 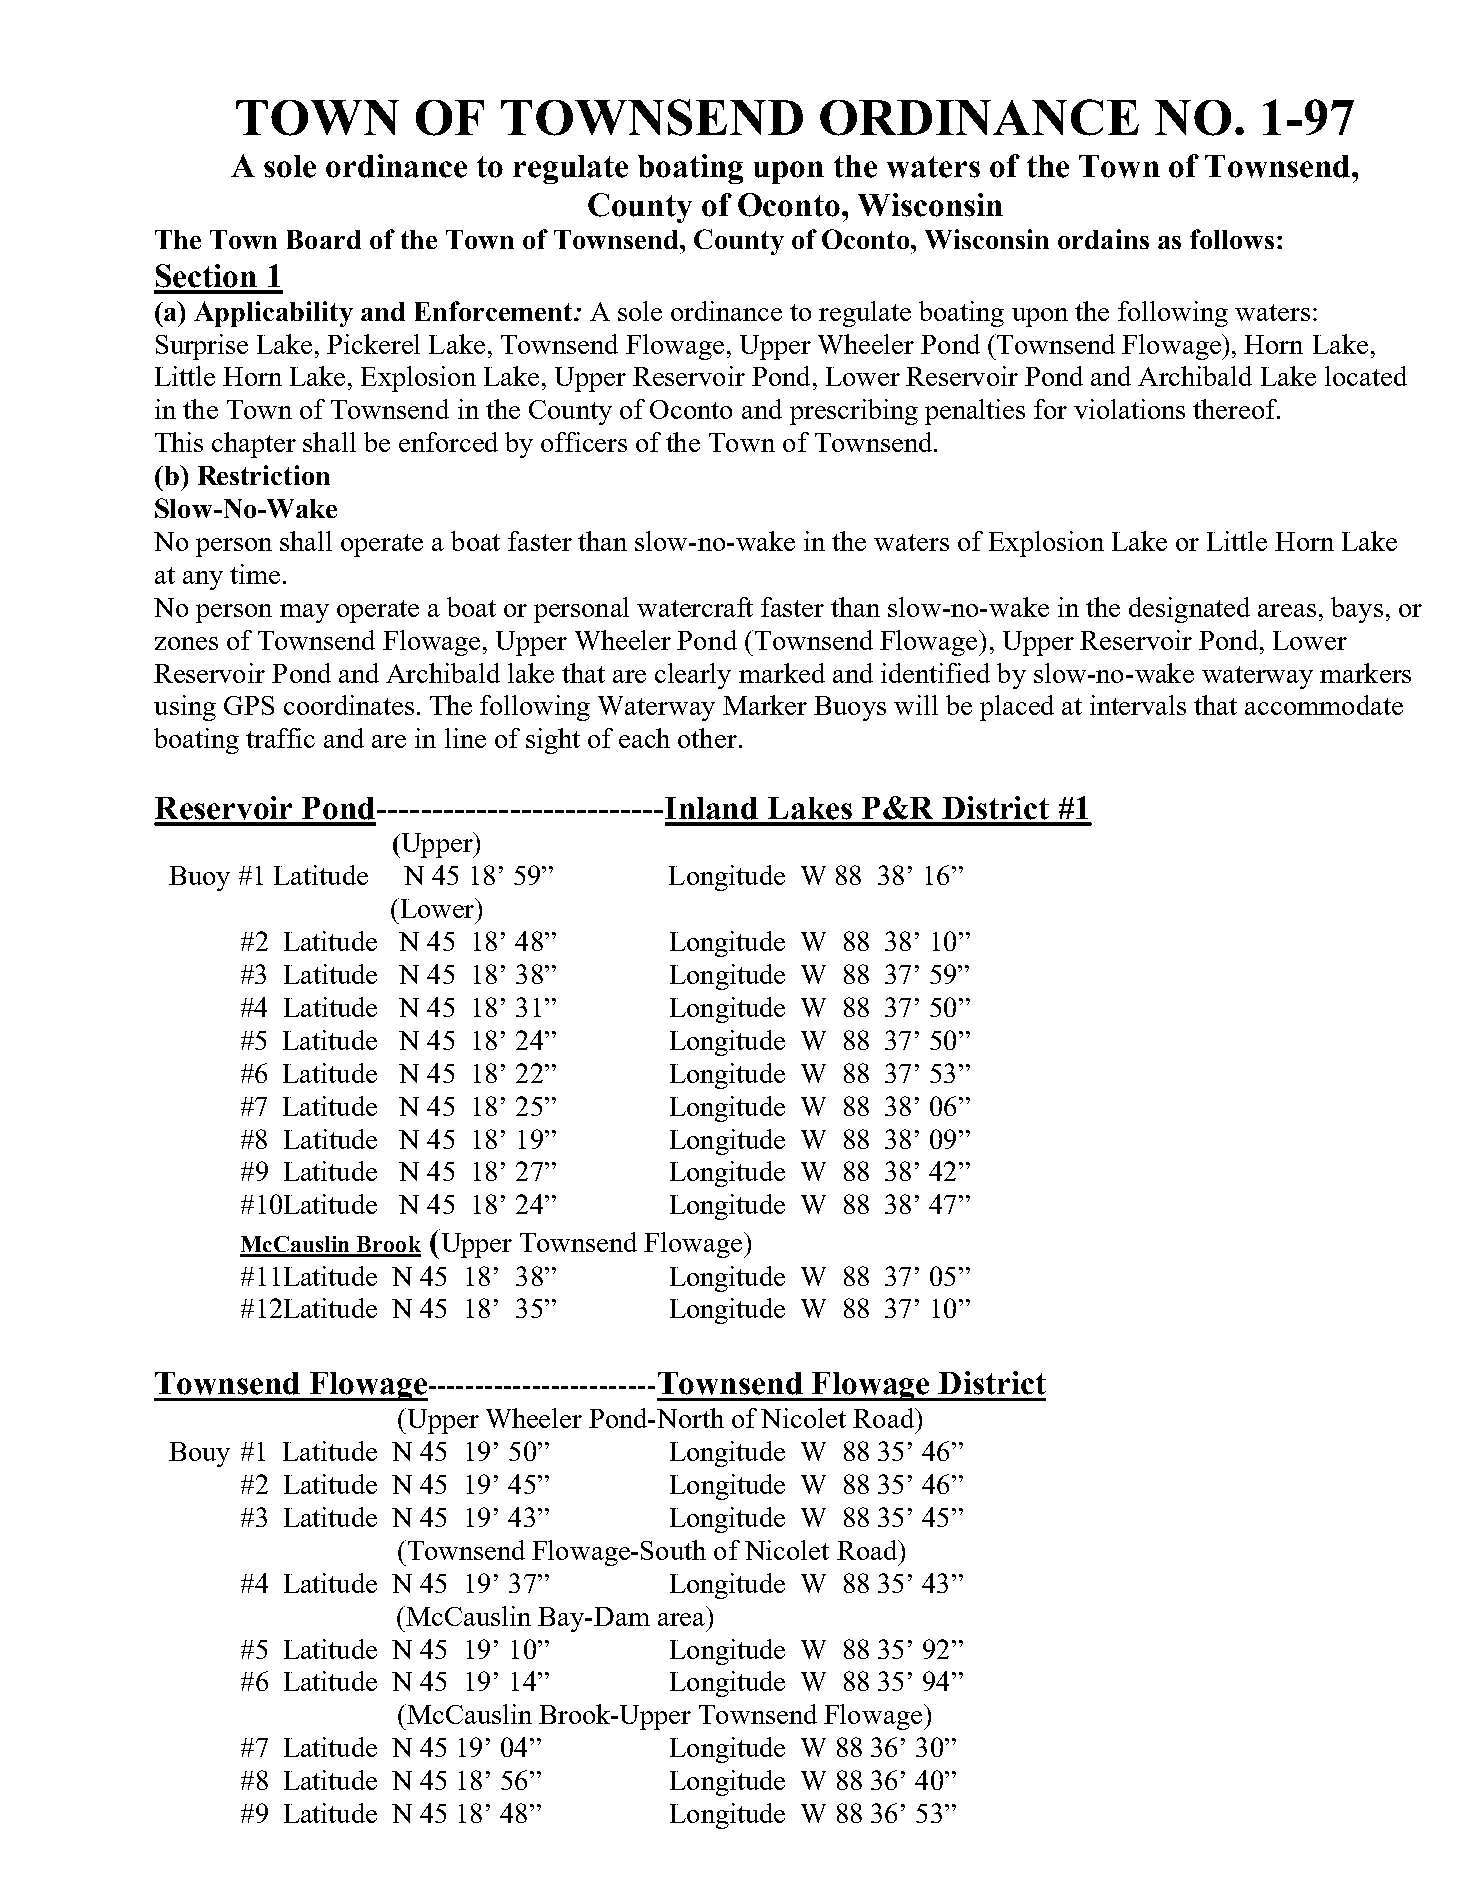 I want to click on designated, so click(x=1189, y=610).
